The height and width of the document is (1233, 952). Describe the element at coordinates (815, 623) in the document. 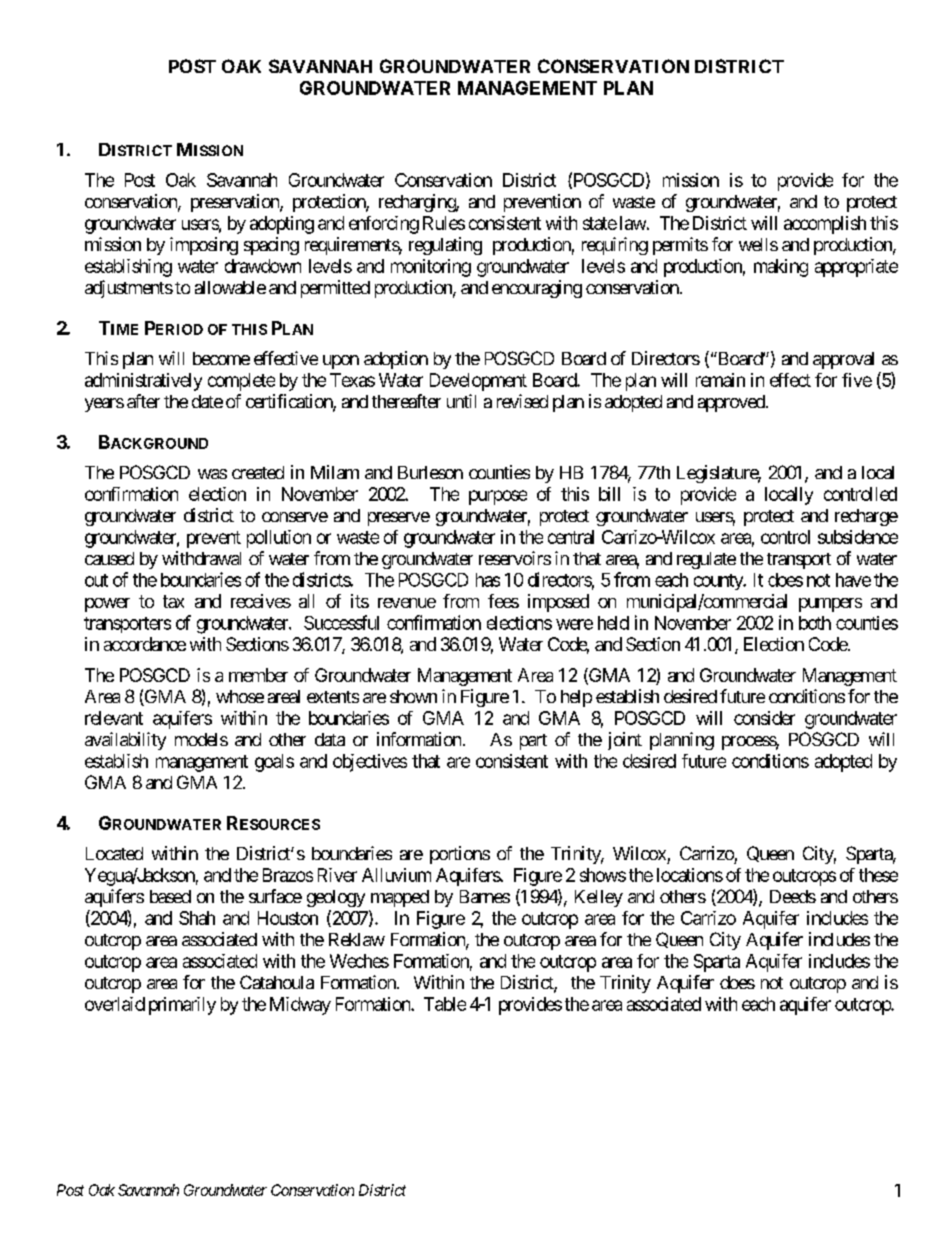

I see `both` at that location.
